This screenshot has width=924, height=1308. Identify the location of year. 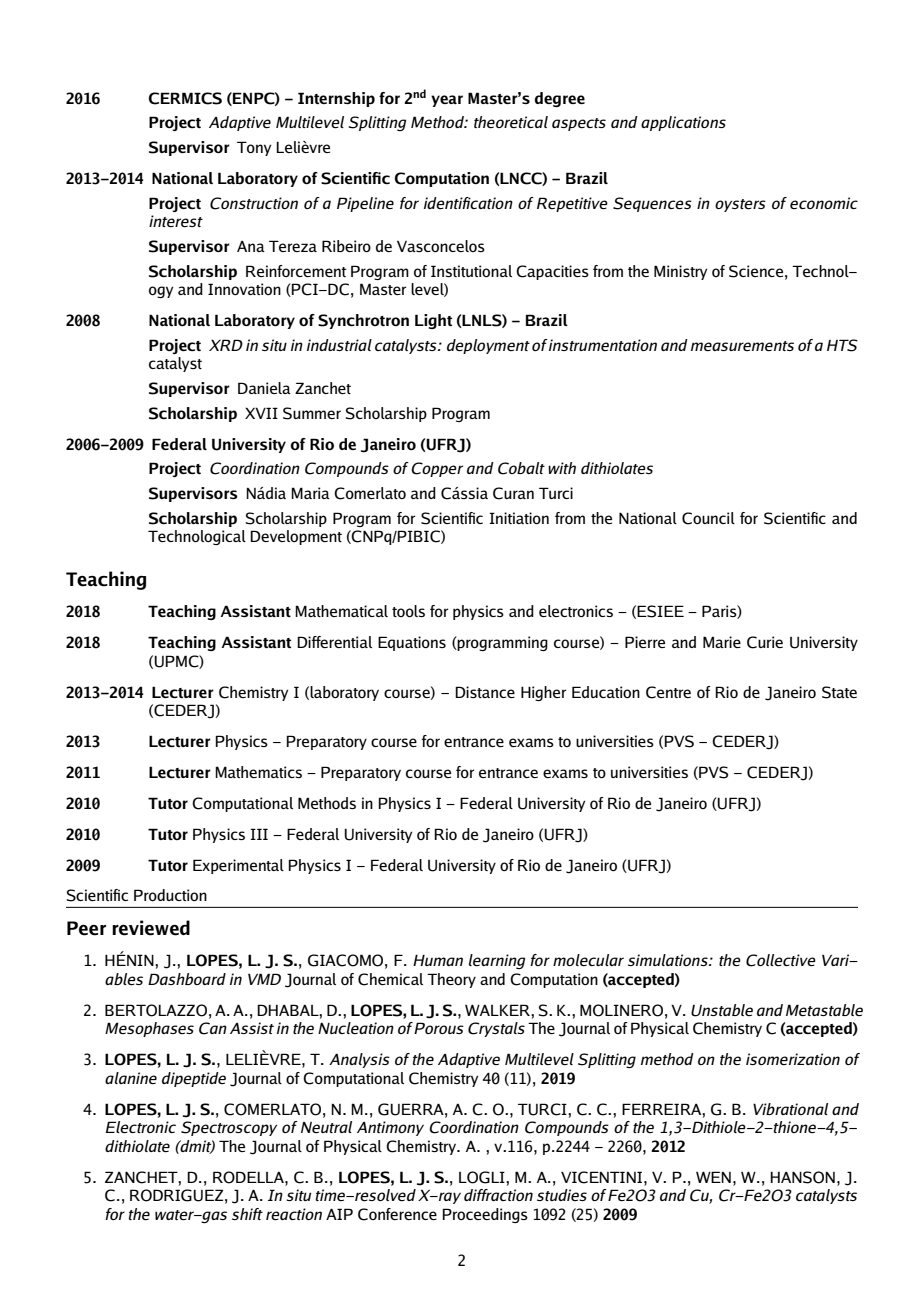
(447, 101).
